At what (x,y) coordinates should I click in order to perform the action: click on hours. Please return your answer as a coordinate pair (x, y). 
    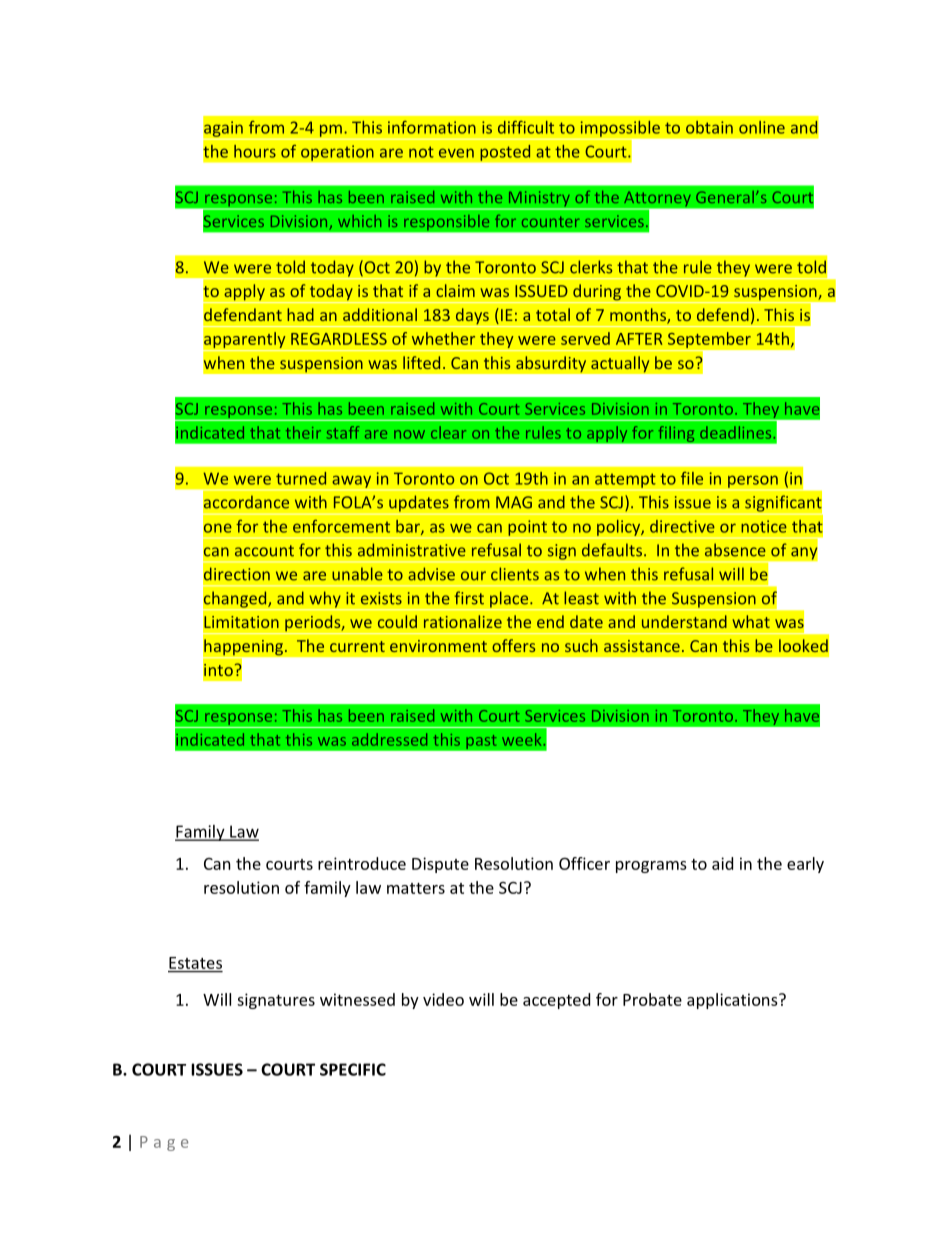
    Looking at the image, I should click on (255, 151).
